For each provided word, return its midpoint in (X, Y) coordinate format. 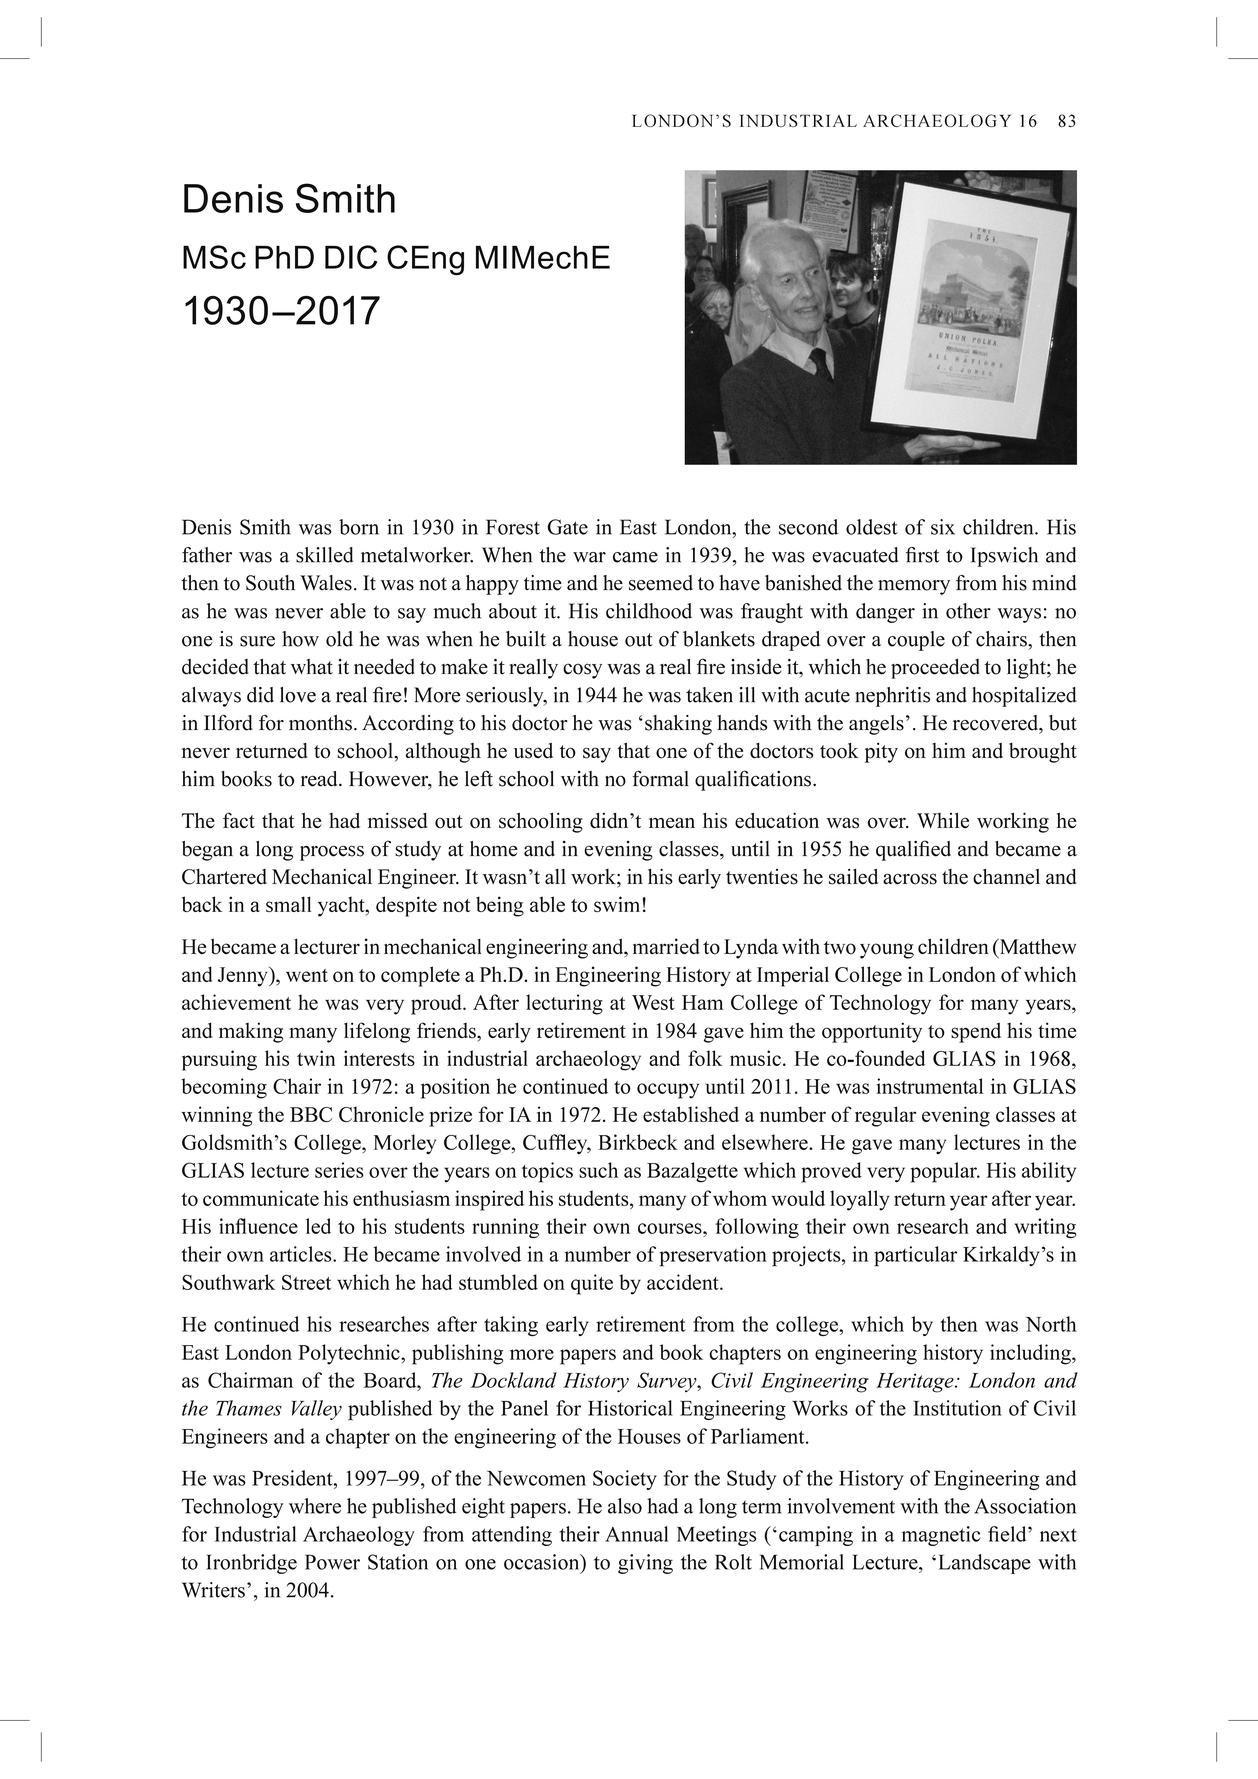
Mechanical (322, 877)
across (910, 879)
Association (1025, 1506)
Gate (567, 527)
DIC (351, 257)
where (315, 1506)
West (653, 1002)
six (943, 527)
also (625, 1506)
